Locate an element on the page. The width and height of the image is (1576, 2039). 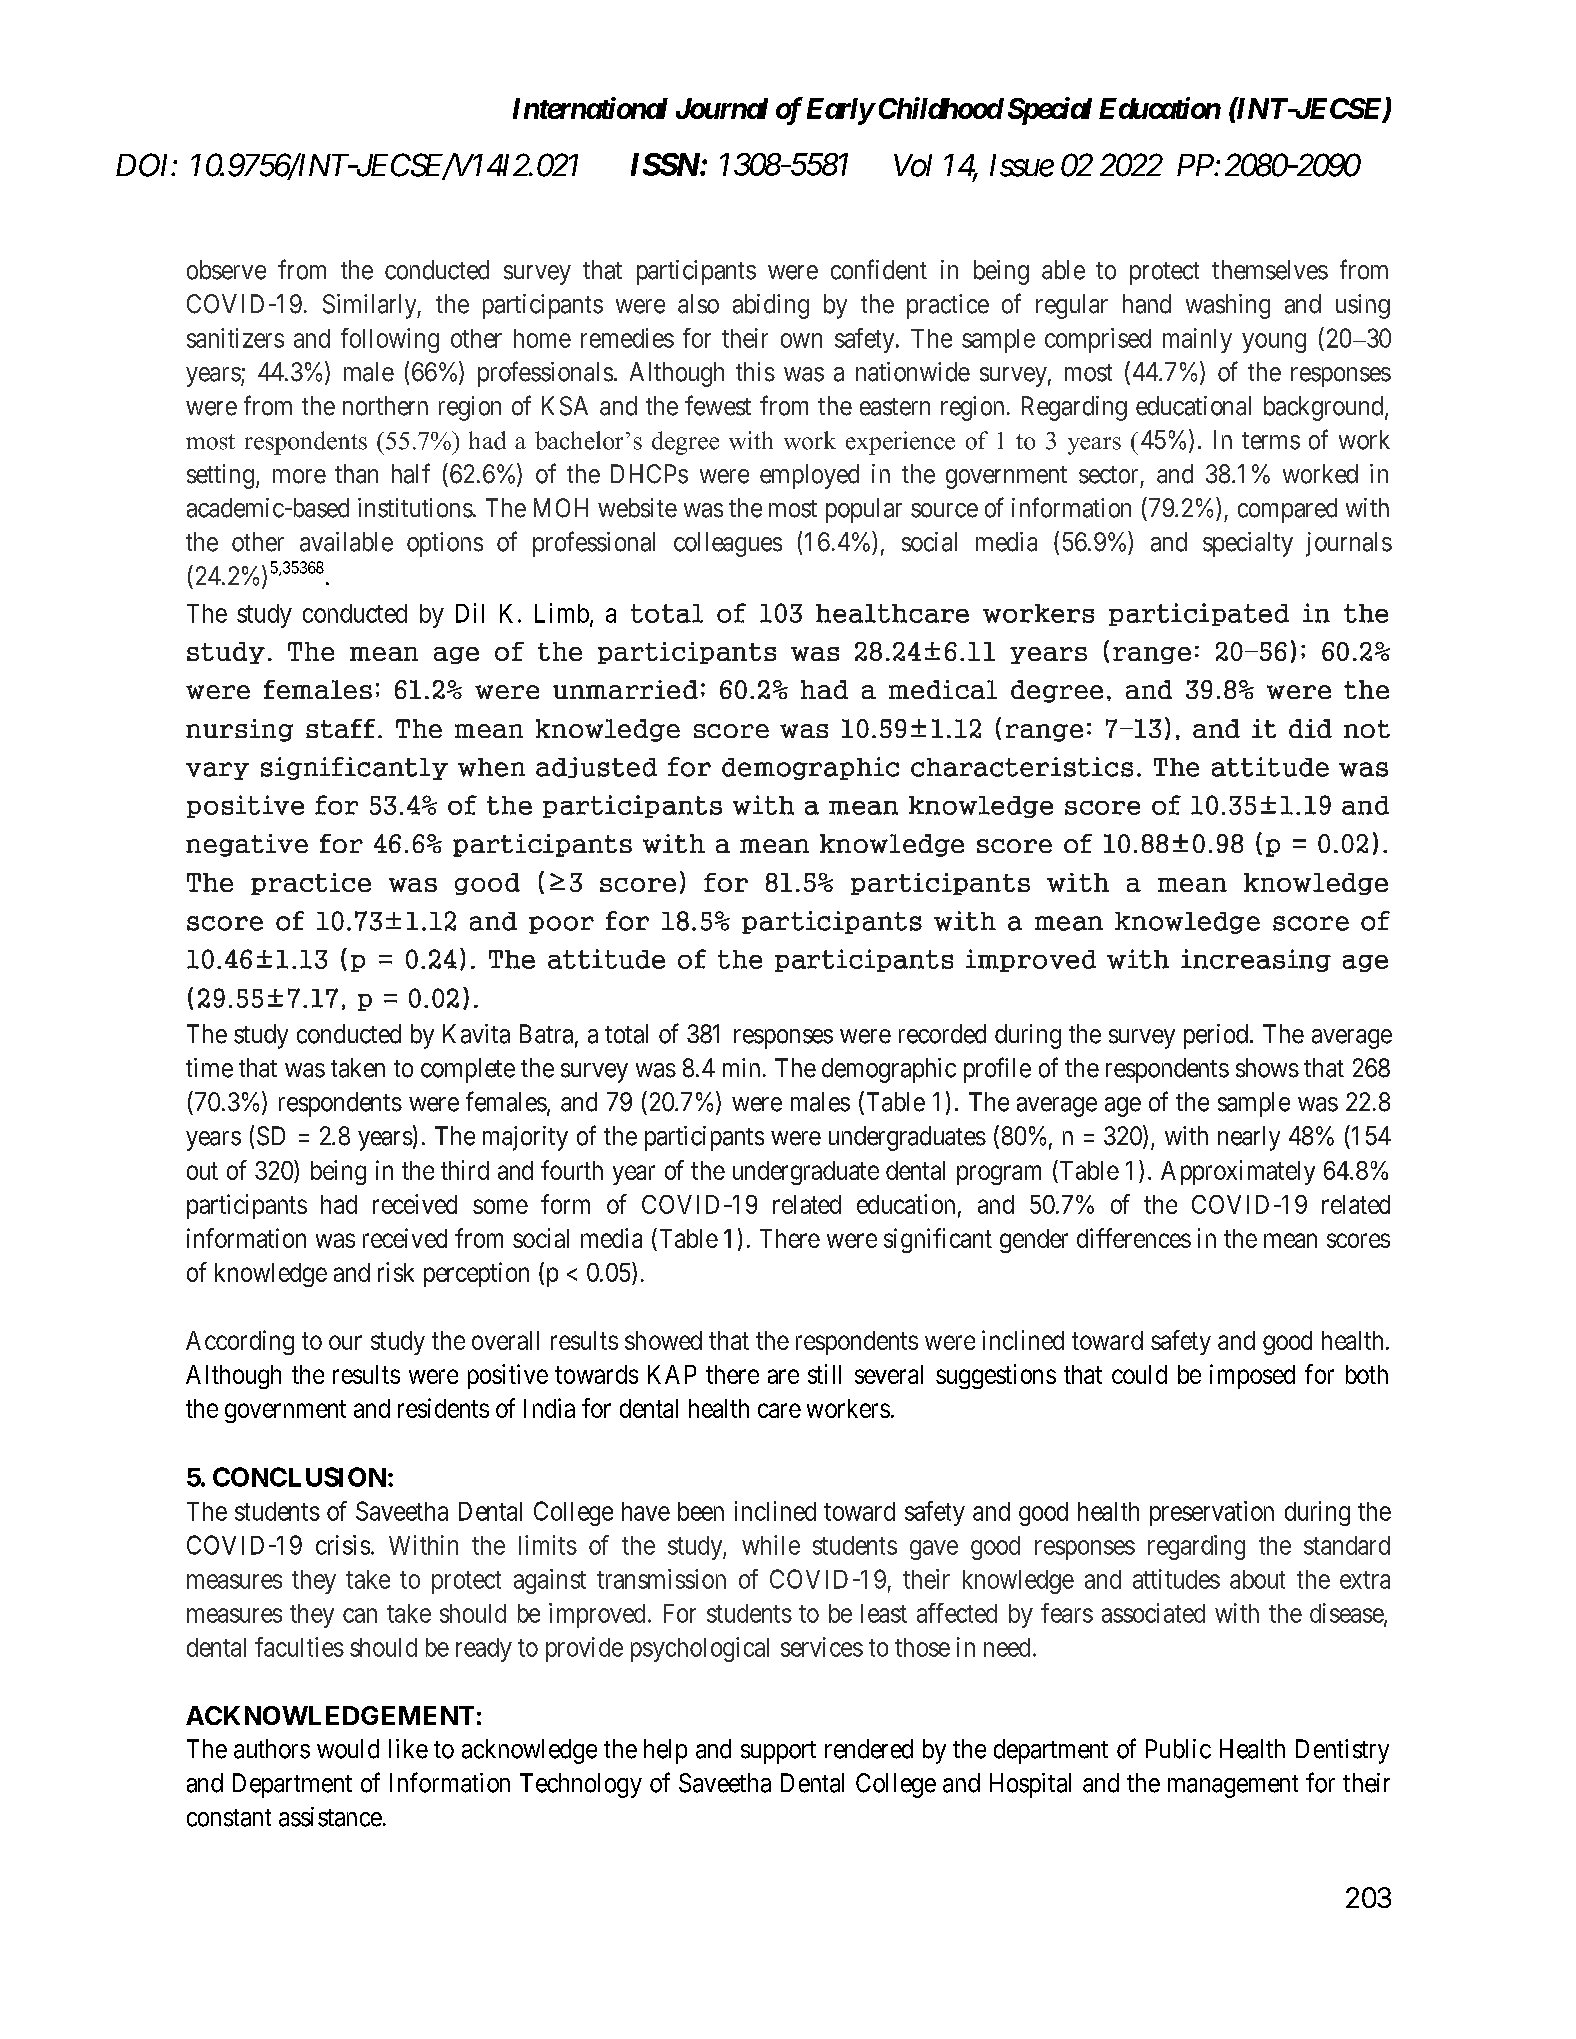
min is located at coordinates (741, 1067).
